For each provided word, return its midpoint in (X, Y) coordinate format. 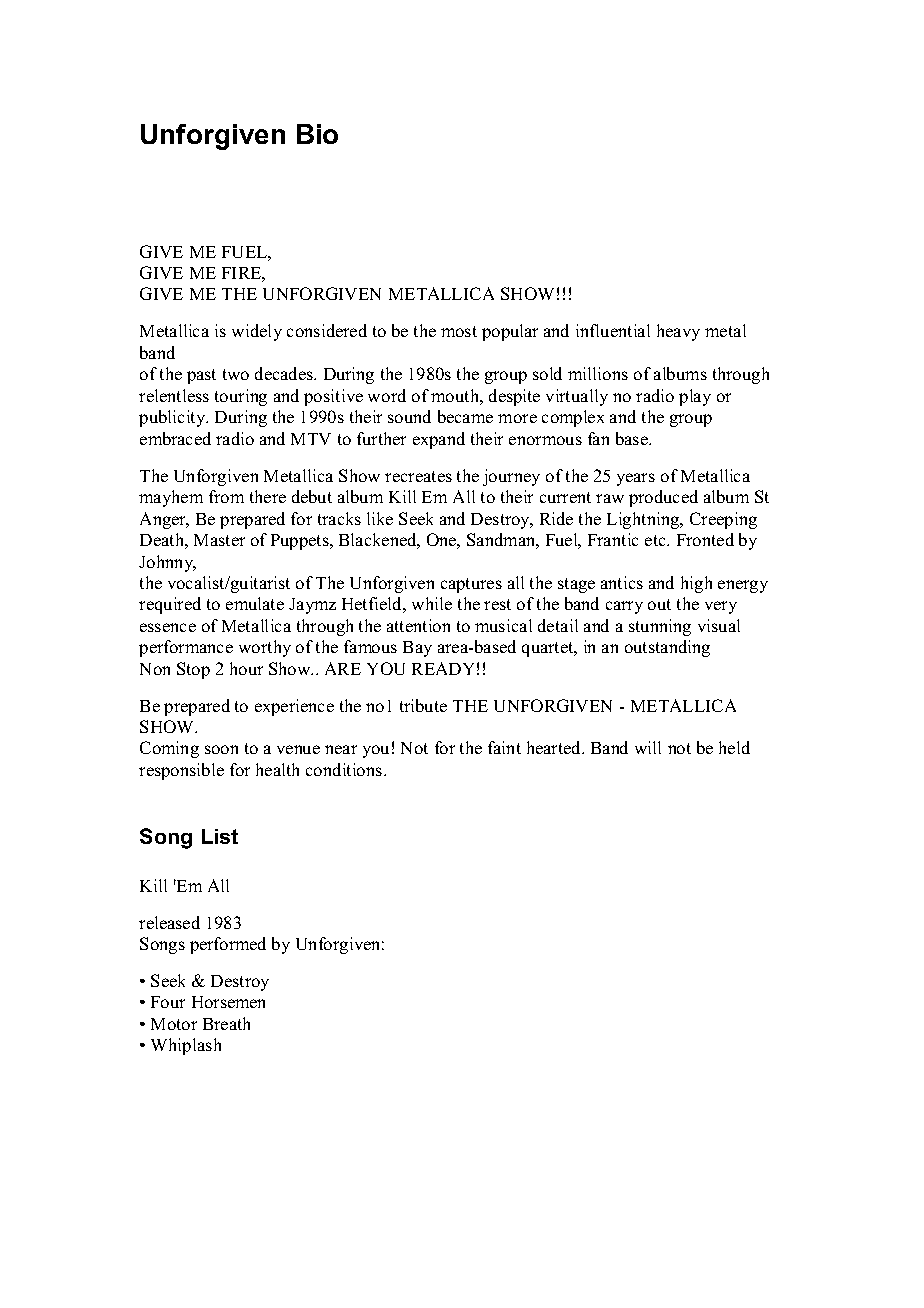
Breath (226, 1023)
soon (221, 749)
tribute (423, 705)
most (459, 331)
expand (439, 440)
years (636, 479)
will (648, 747)
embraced (175, 438)
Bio (317, 134)
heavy (678, 332)
